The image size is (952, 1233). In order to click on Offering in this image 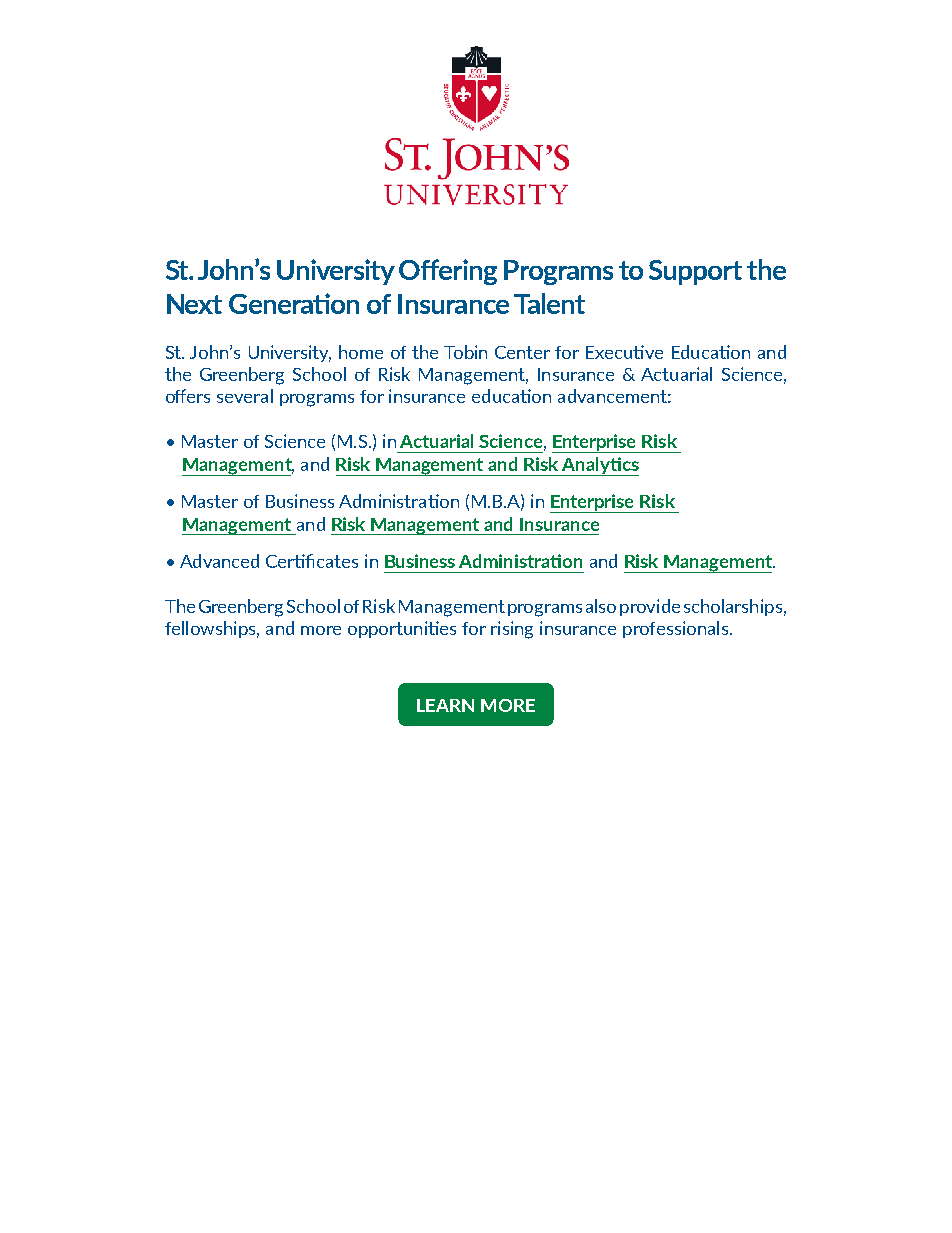, I will do `click(448, 272)`.
